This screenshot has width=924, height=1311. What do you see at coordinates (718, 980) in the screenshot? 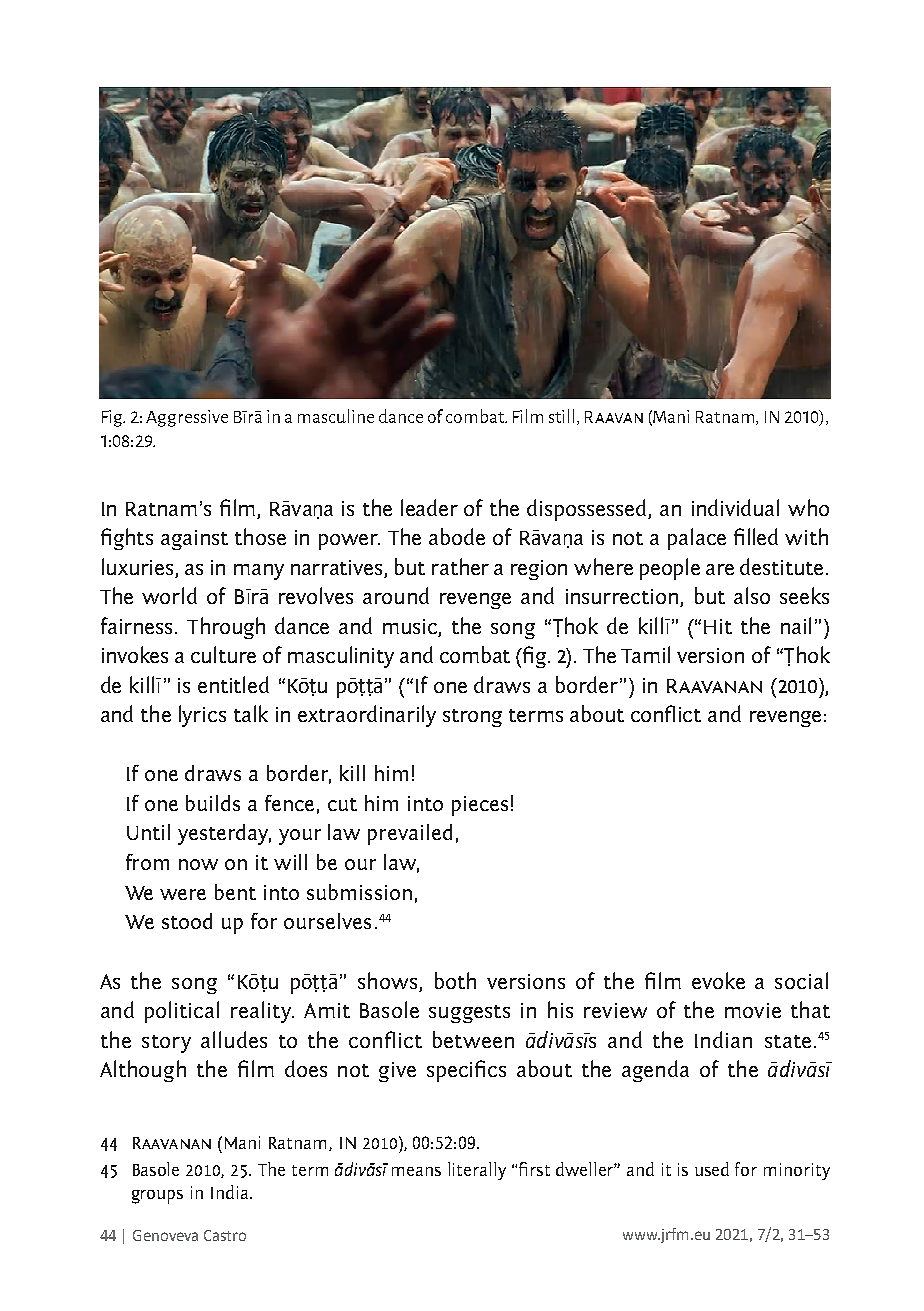
I see `evoke` at bounding box center [718, 980].
